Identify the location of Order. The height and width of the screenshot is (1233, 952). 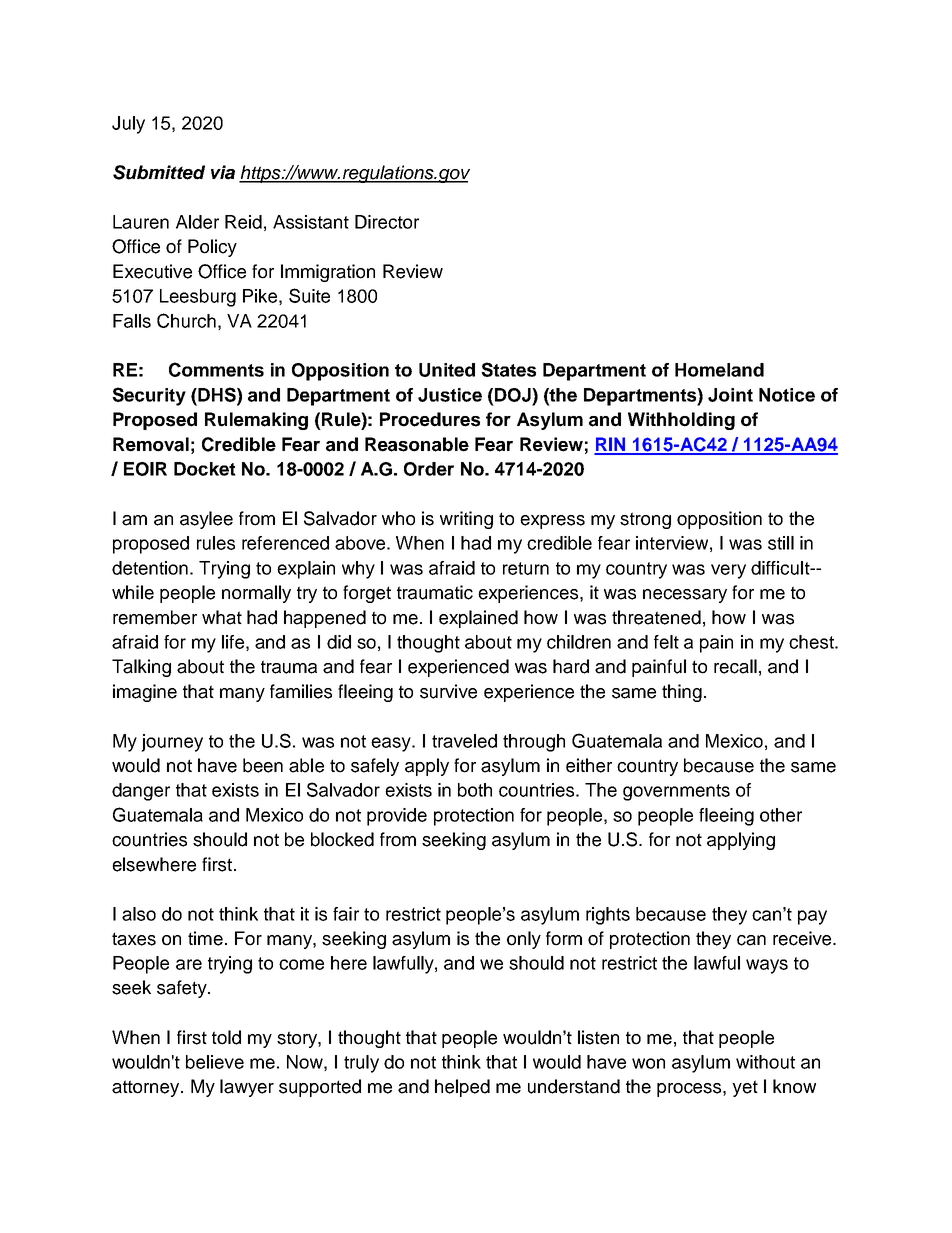
(429, 469).
